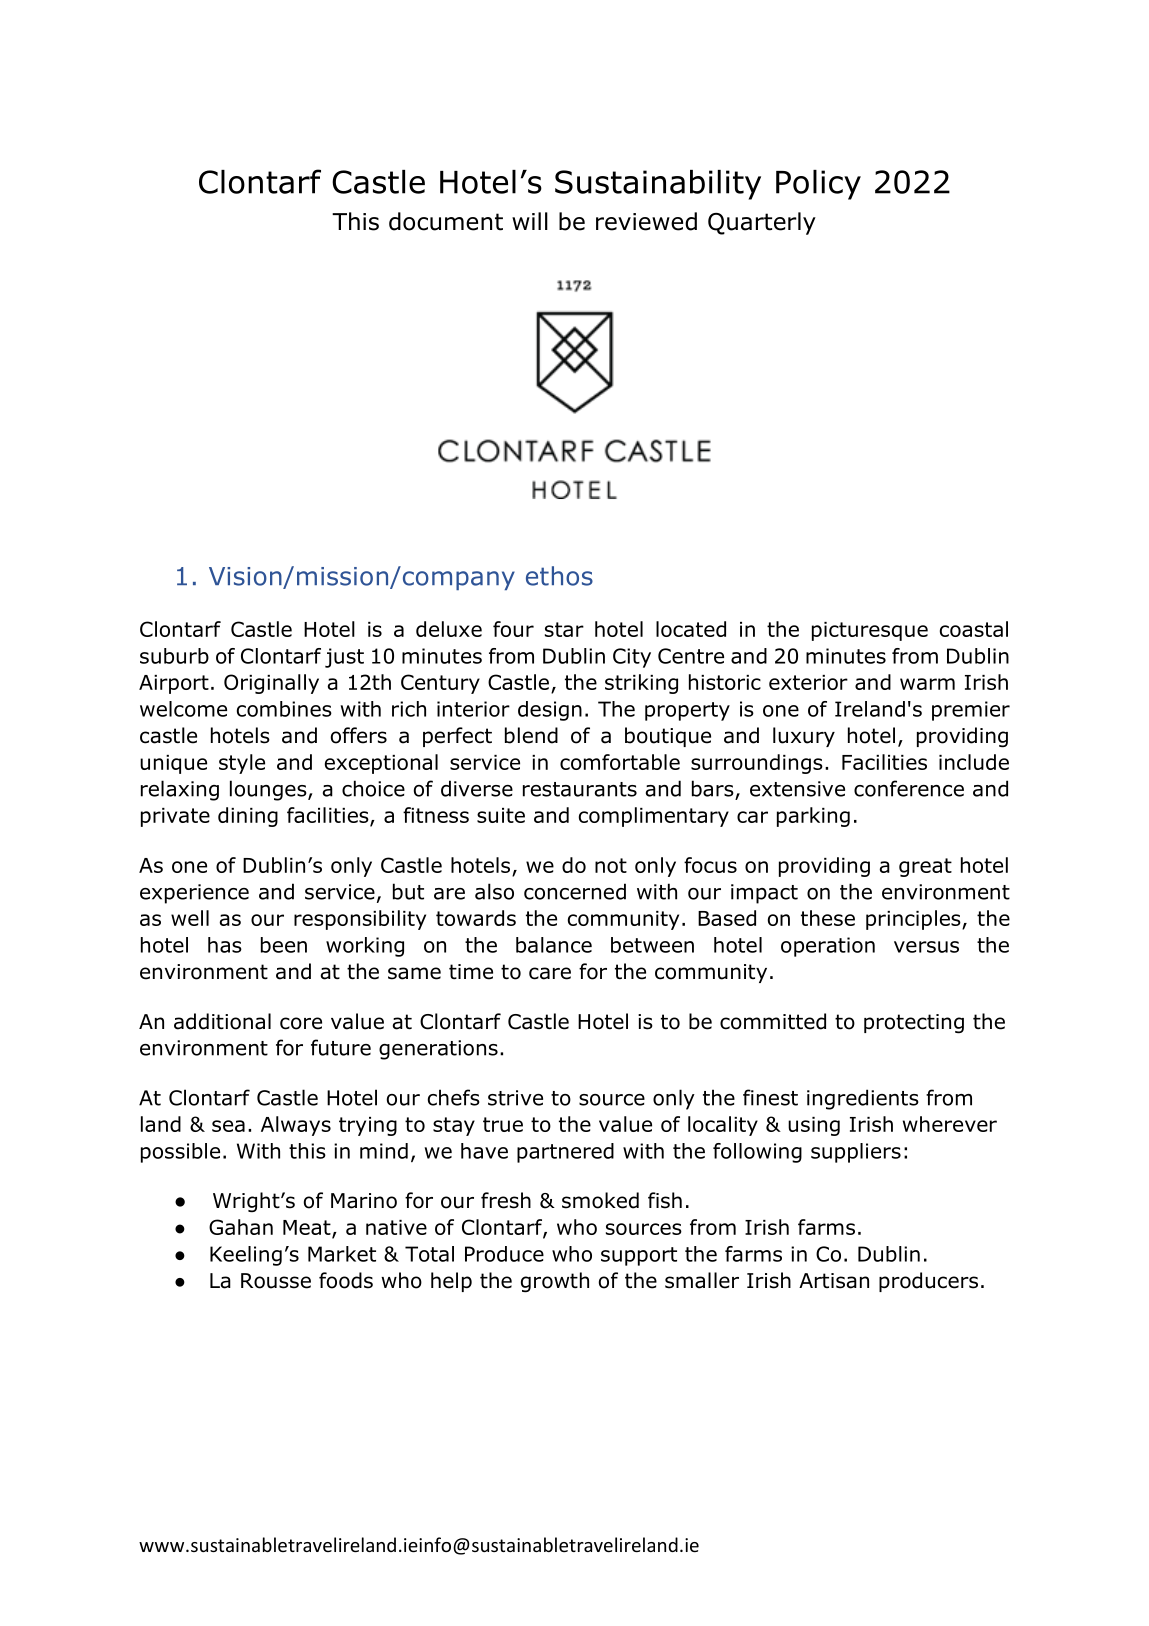  What do you see at coordinates (914, 1024) in the screenshot?
I see `protecting` at bounding box center [914, 1024].
